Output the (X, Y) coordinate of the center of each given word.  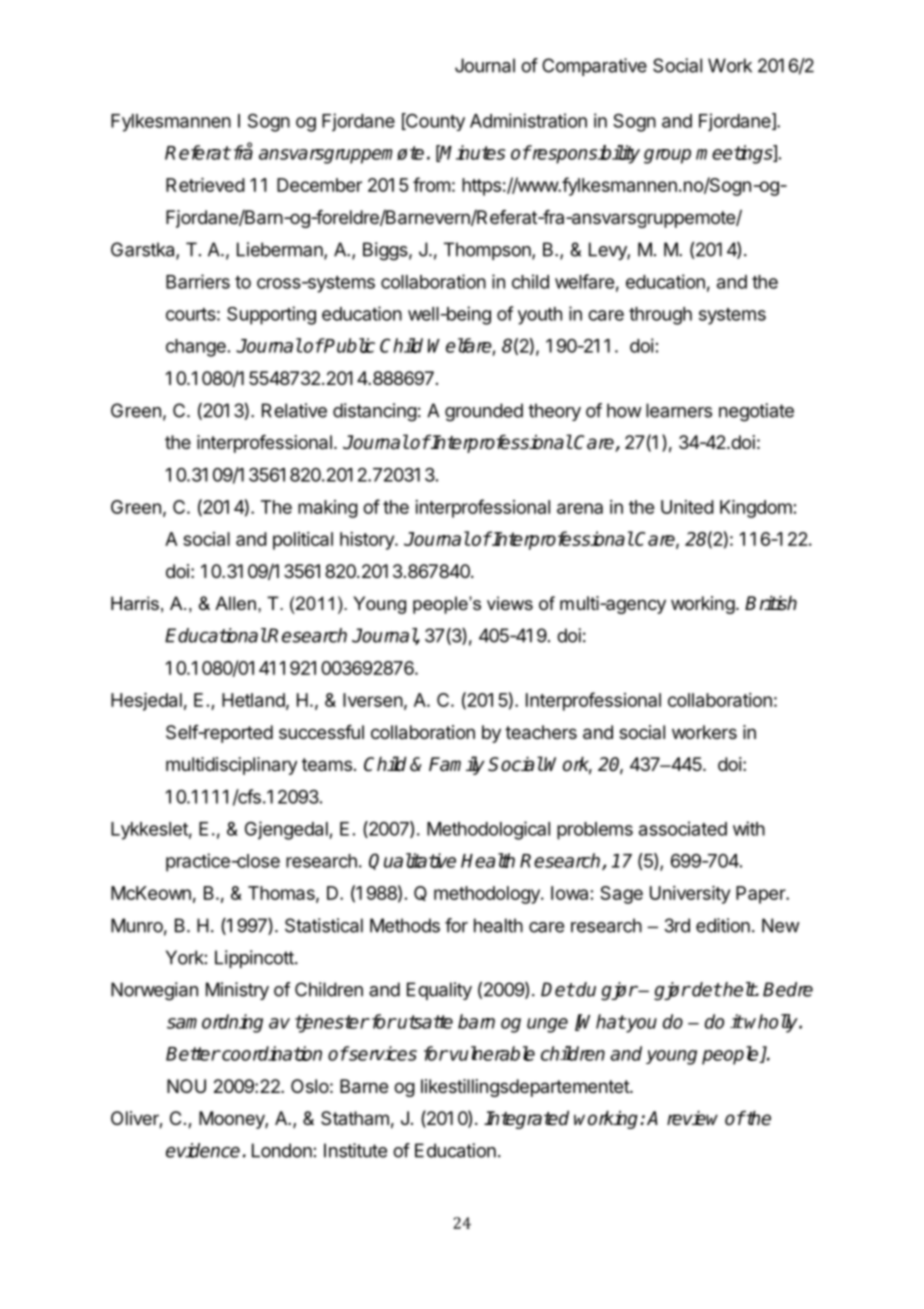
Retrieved (205, 185)
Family (457, 765)
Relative (294, 410)
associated (683, 828)
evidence (203, 1150)
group (667, 156)
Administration (528, 120)
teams (327, 765)
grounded (484, 412)
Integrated (526, 1120)
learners (679, 410)
